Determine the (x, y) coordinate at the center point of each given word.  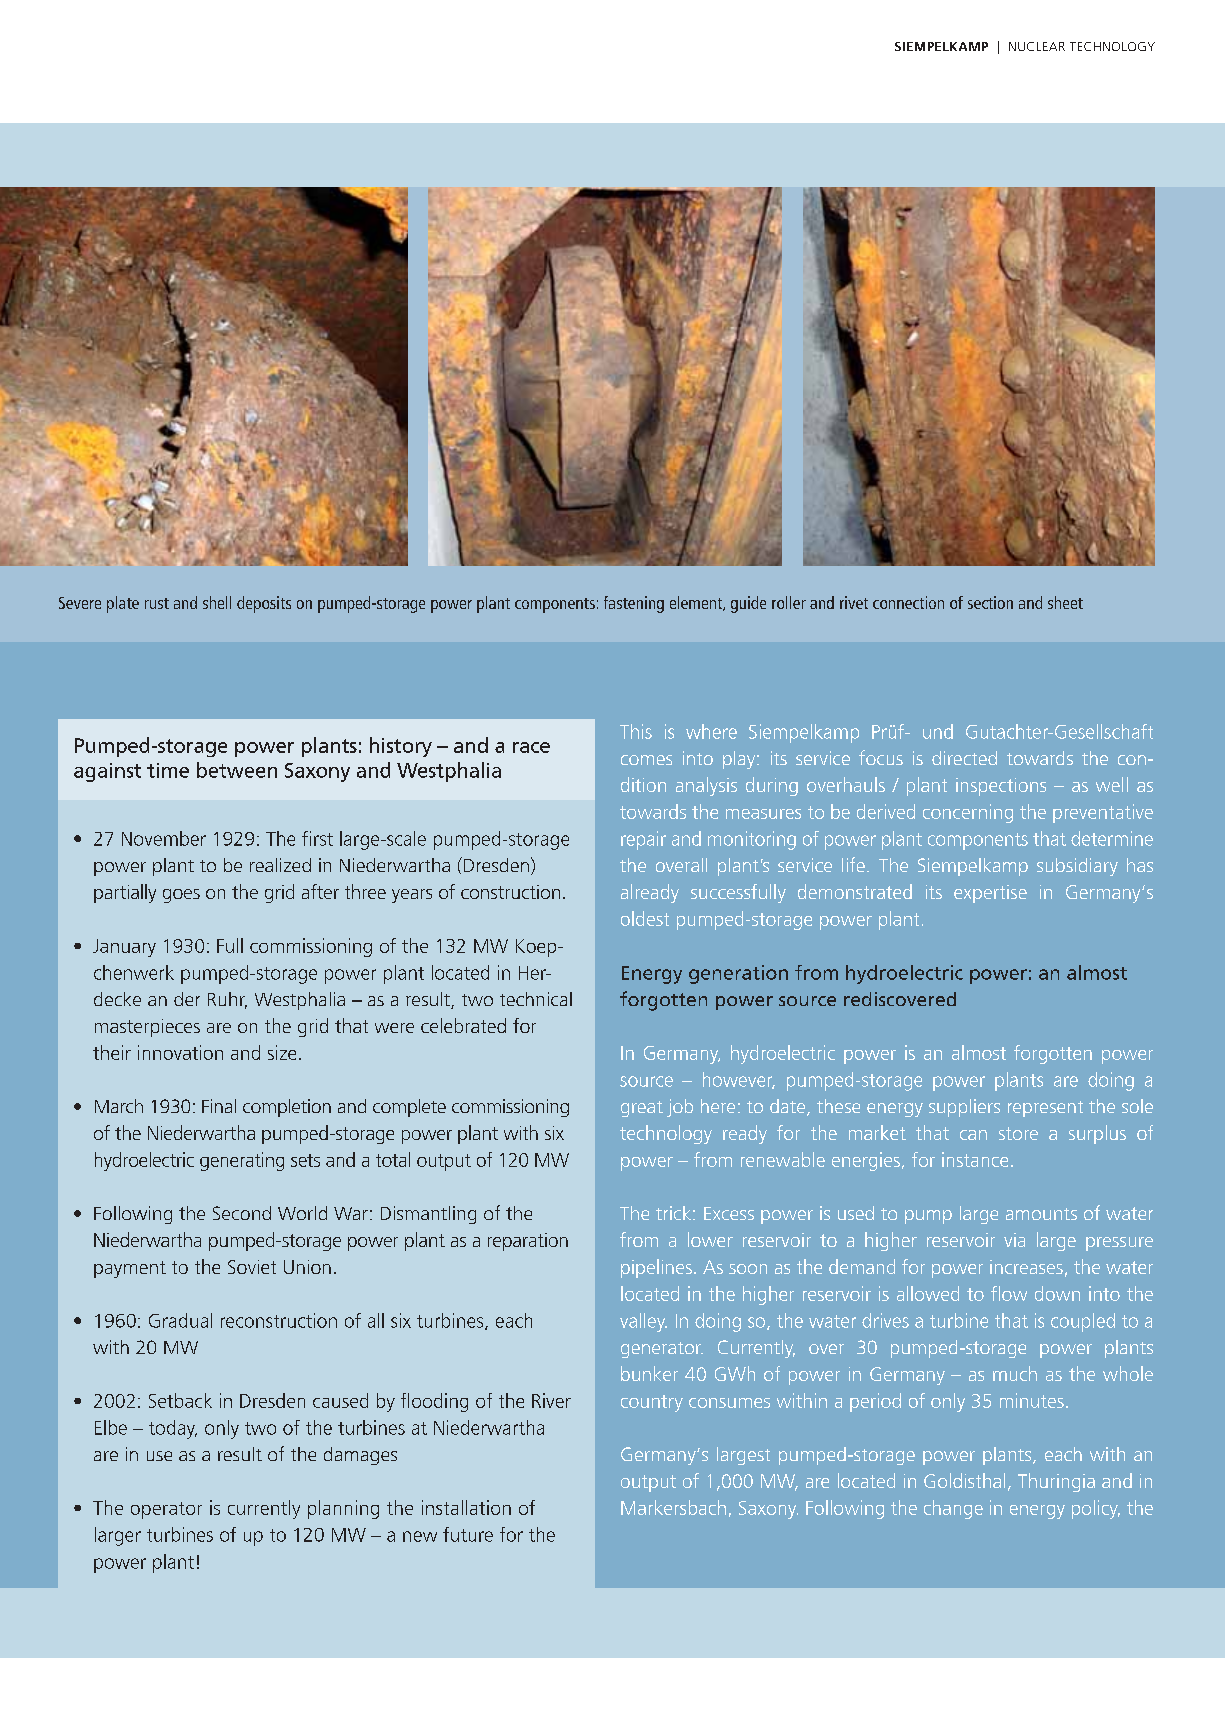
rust (157, 603)
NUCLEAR (1037, 46)
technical (536, 999)
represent (1045, 1109)
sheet (1065, 602)
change (953, 1509)
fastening (634, 604)
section (990, 602)
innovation (180, 1052)
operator (166, 1510)
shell (217, 602)
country (652, 1403)
